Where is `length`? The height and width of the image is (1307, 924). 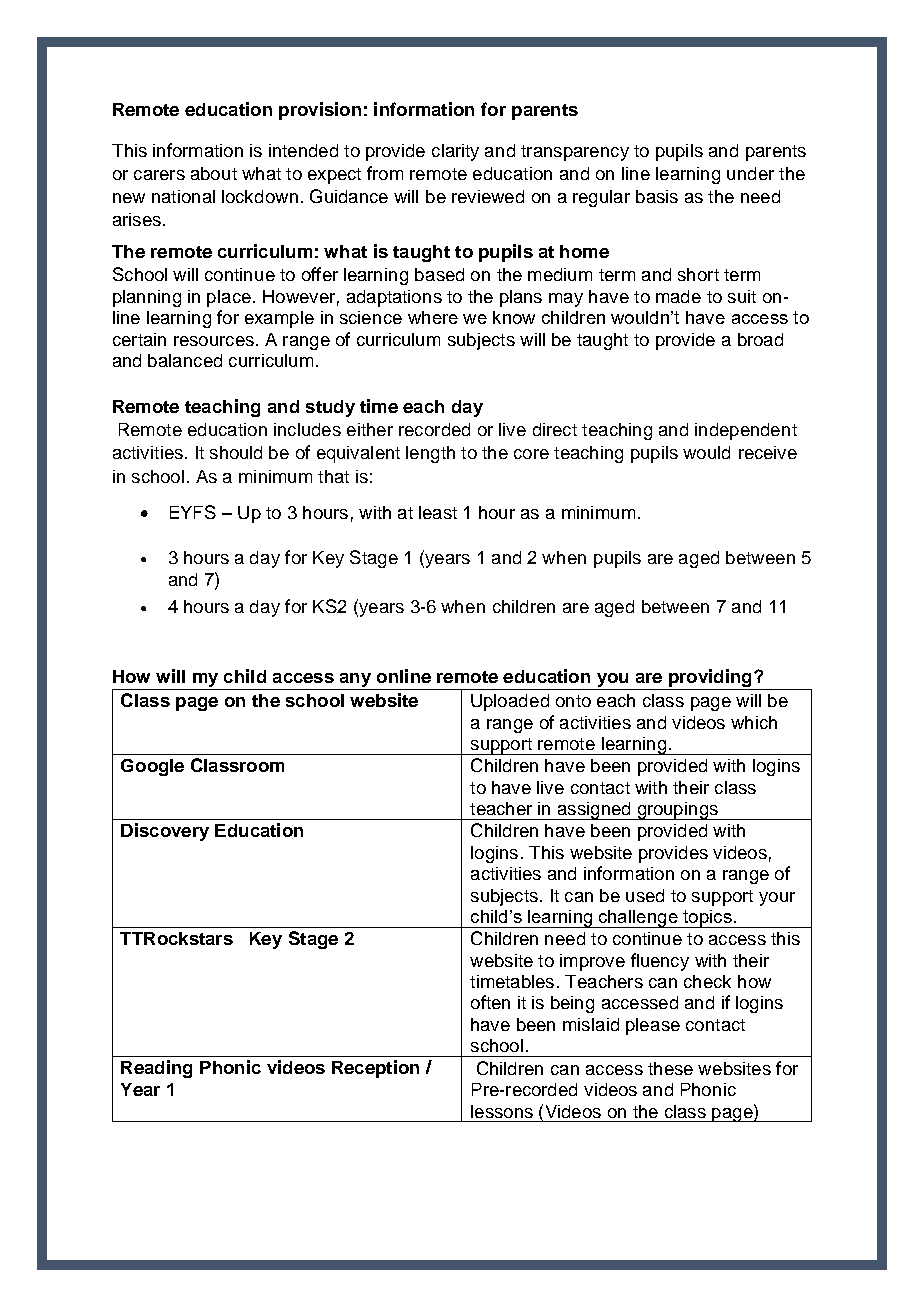 length is located at coordinates (430, 454).
